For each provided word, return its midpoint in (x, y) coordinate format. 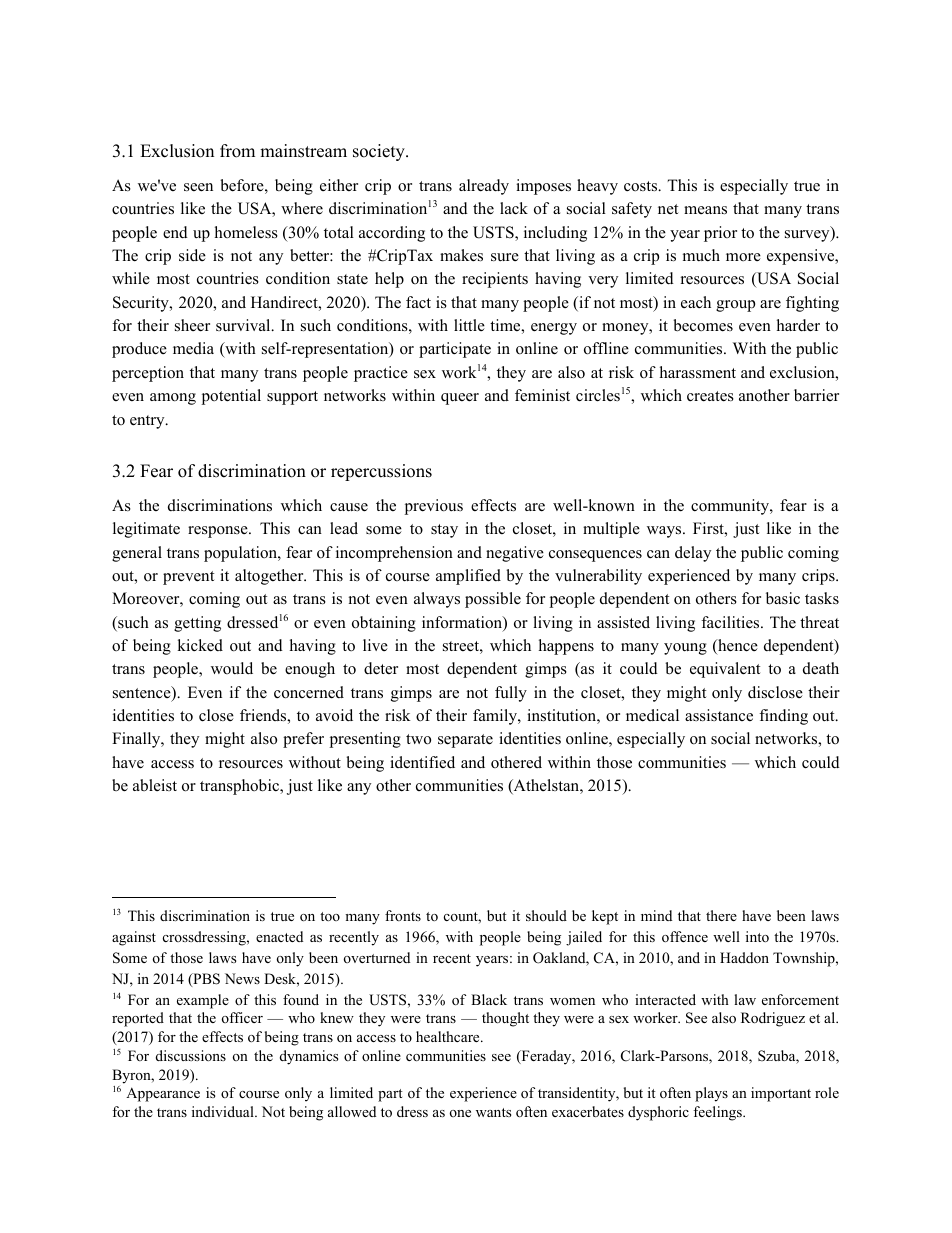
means (705, 210)
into (757, 936)
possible (493, 600)
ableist (155, 785)
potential (231, 397)
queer (460, 399)
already (484, 187)
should (546, 915)
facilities (731, 622)
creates (710, 396)
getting (197, 624)
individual (224, 1111)
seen (198, 187)
